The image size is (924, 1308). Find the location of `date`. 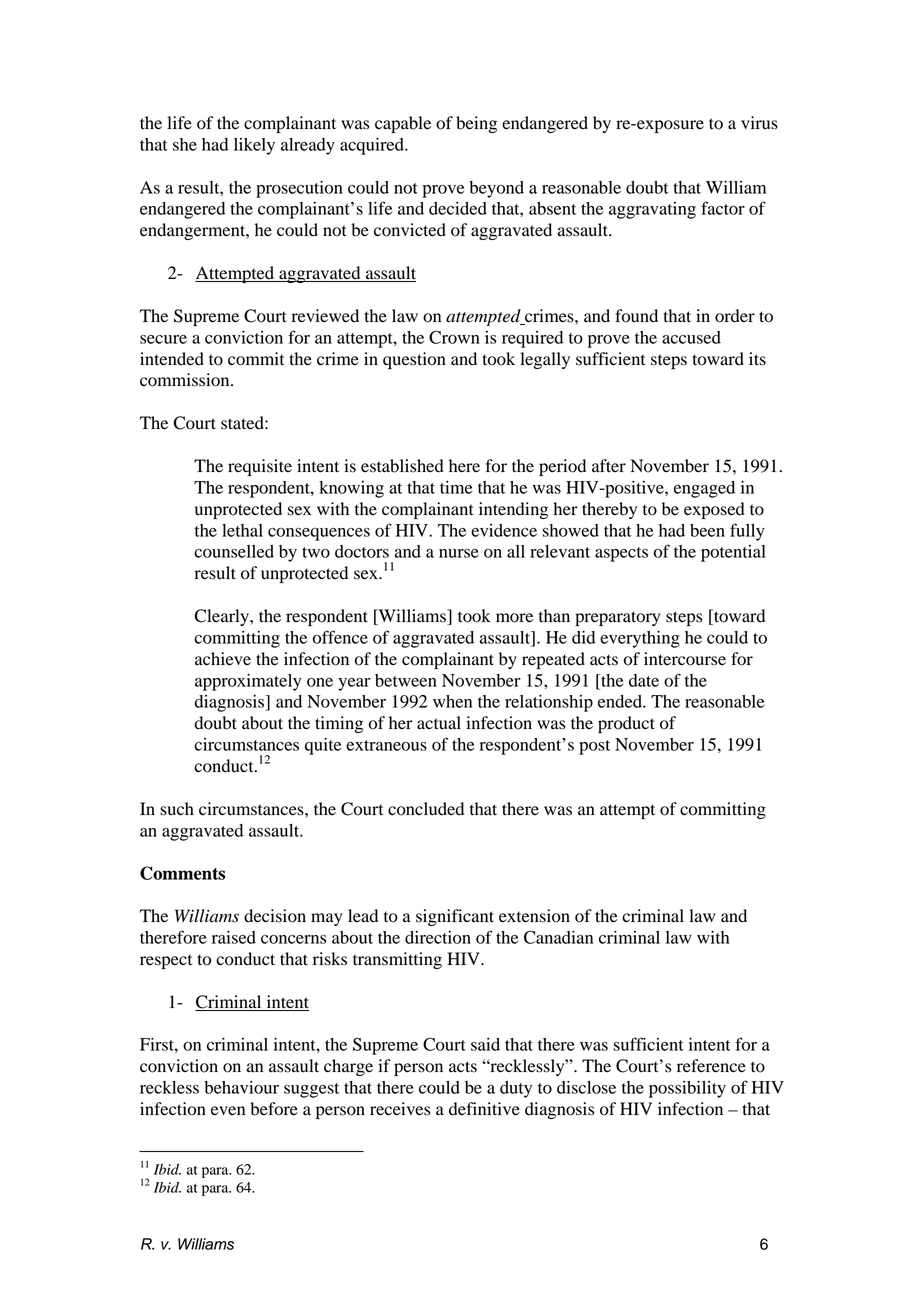

date is located at coordinates (644, 680).
